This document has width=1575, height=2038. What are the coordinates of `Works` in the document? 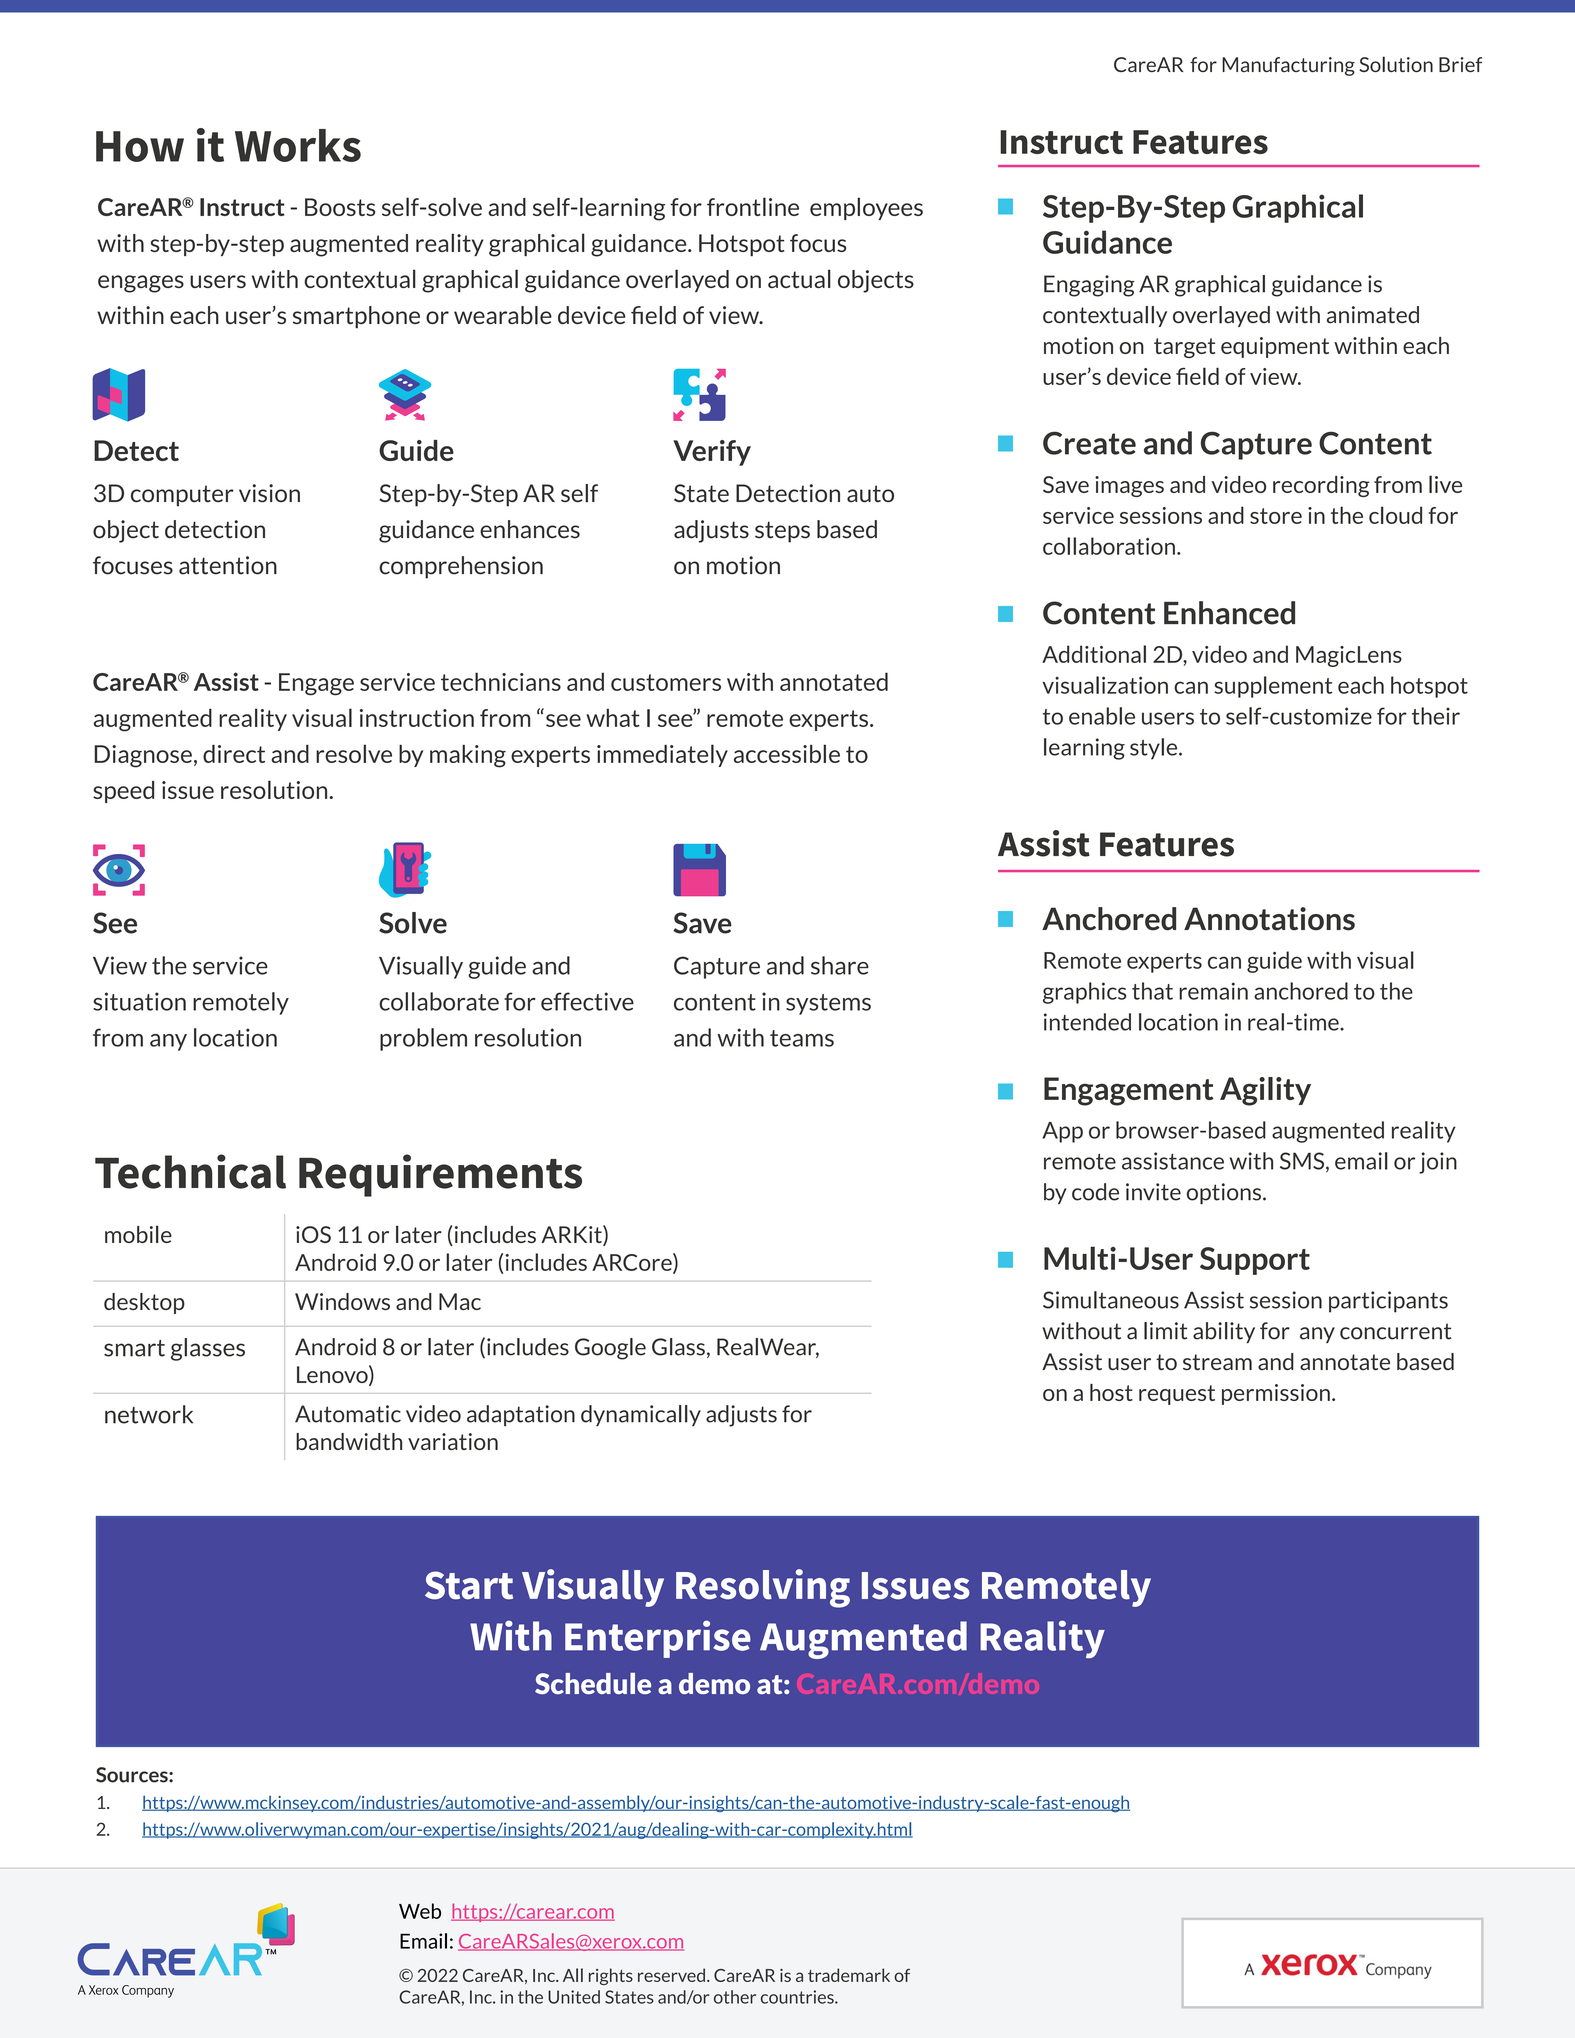 It's located at (298, 145).
